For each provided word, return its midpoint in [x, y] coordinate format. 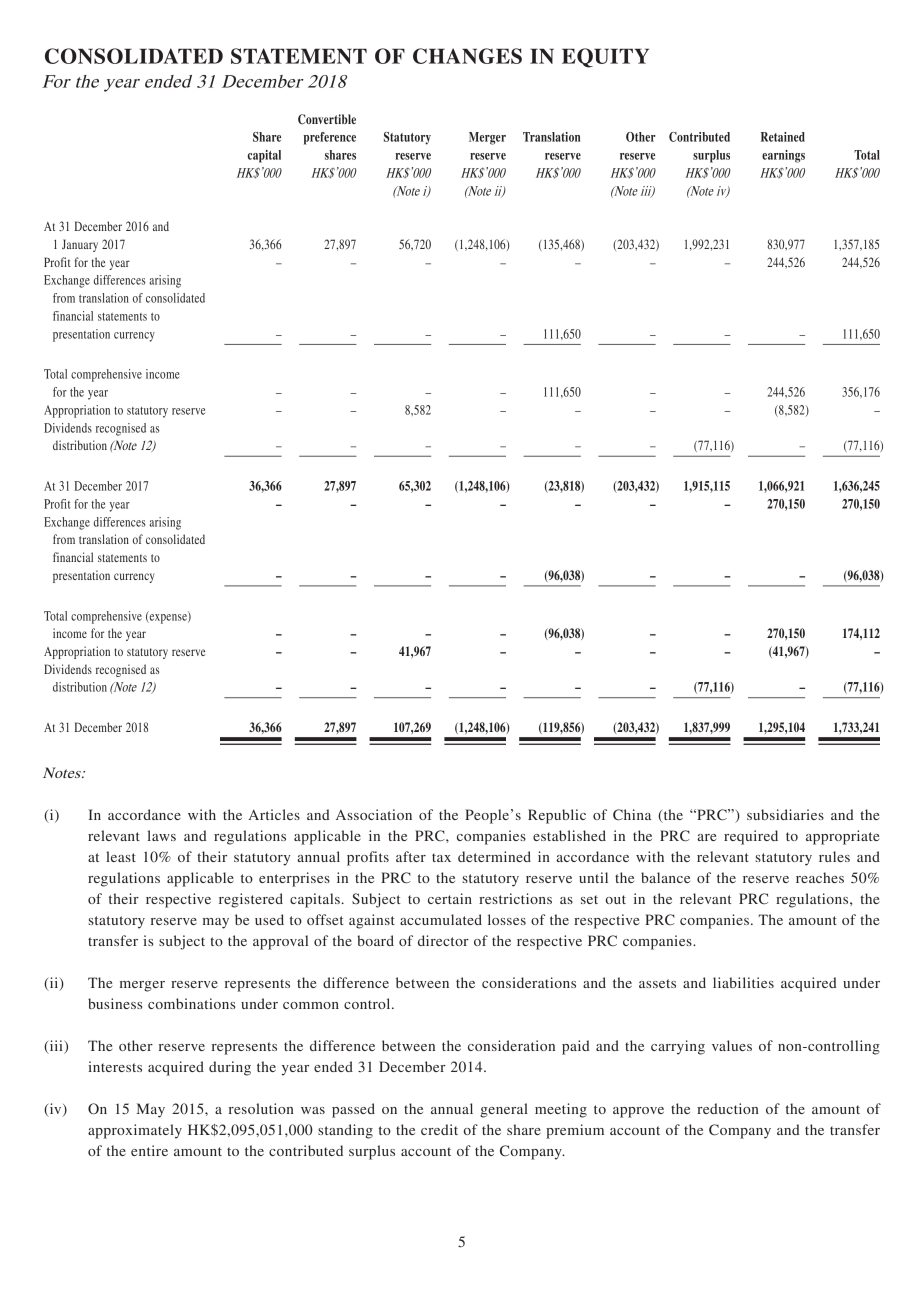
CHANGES [467, 56]
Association [374, 814]
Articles [274, 814]
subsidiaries [785, 814]
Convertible [327, 119]
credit [439, 1129]
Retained [783, 137]
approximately [135, 1131]
